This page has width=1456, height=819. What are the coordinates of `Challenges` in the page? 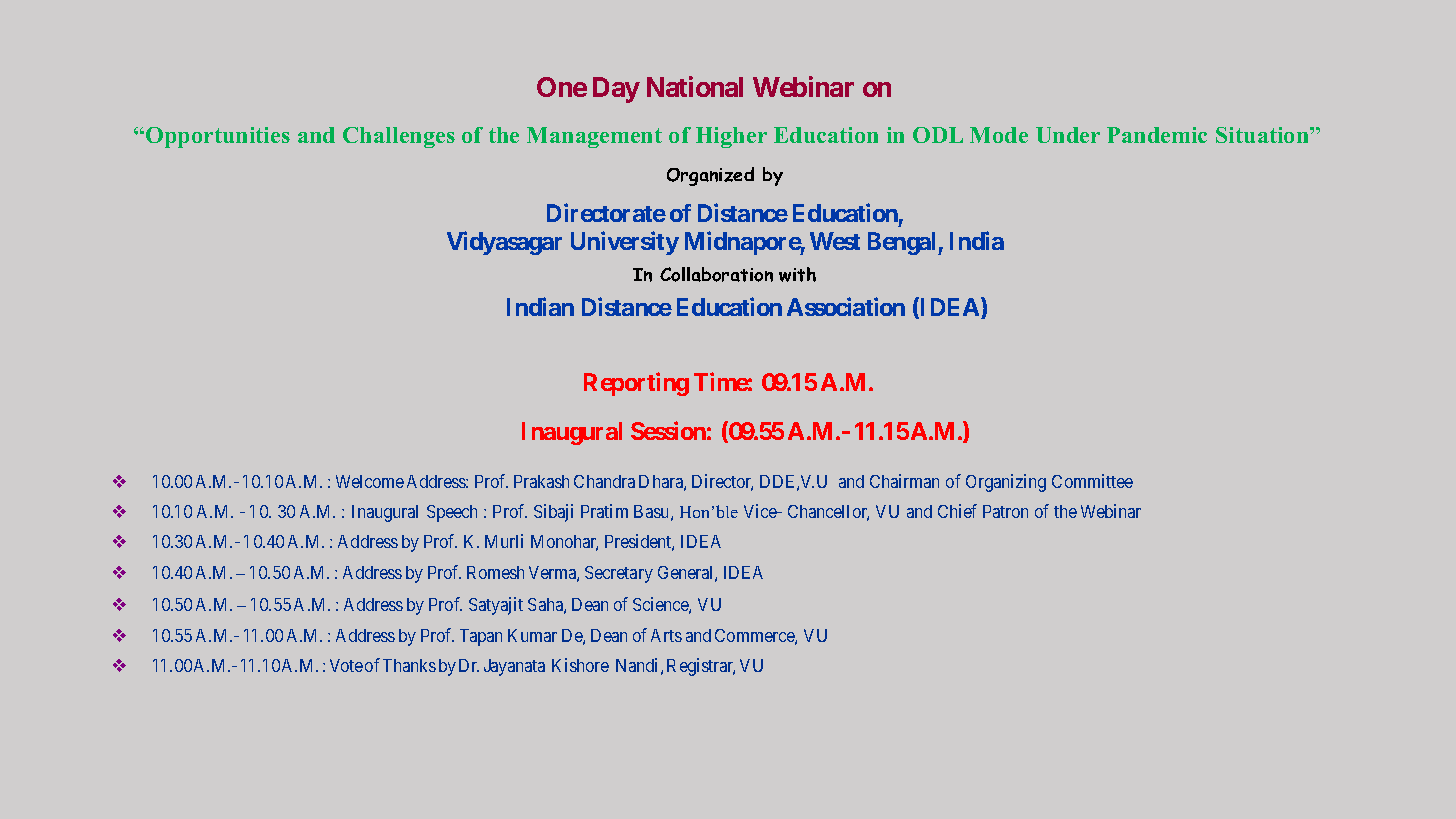 It's located at (399, 137).
